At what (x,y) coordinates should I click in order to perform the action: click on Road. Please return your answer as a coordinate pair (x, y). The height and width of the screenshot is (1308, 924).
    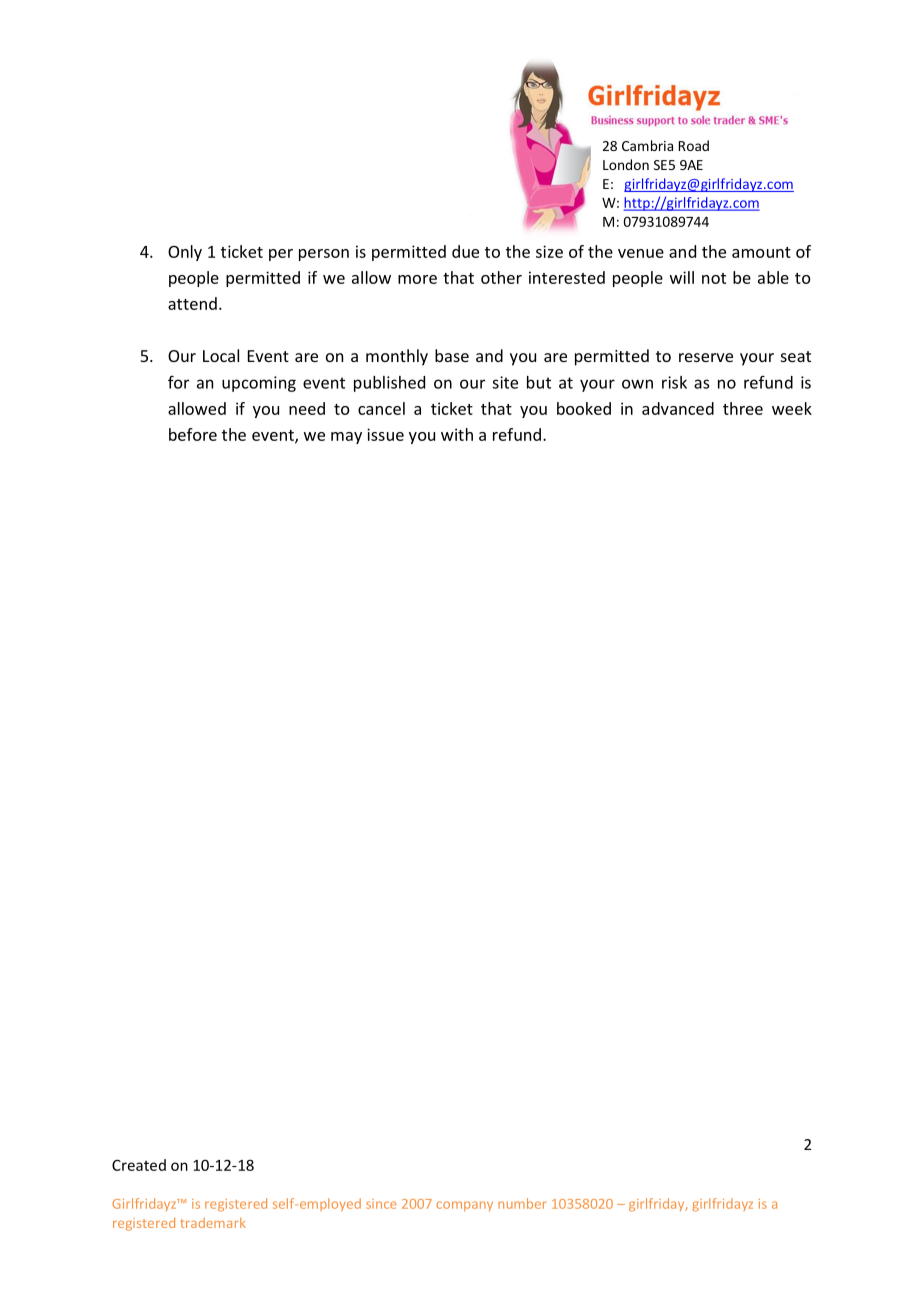
    Looking at the image, I should click on (694, 145).
